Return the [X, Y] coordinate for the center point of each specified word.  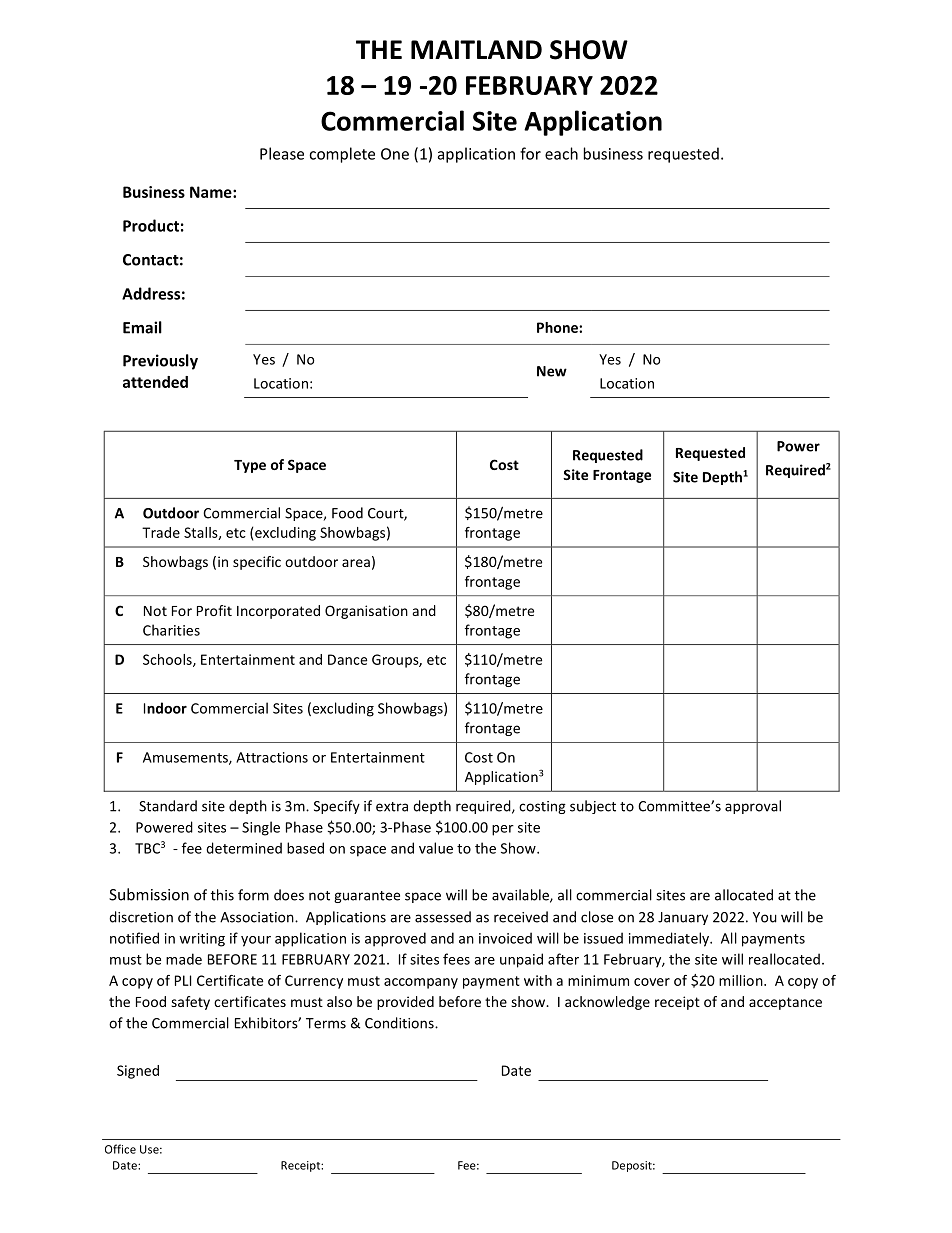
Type [250, 466]
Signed [138, 1072]
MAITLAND [476, 49]
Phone [558, 327]
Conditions [400, 1023]
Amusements [186, 758]
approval [753, 807]
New [552, 371]
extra [392, 807]
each [561, 153]
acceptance [785, 1003]
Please [282, 153]
